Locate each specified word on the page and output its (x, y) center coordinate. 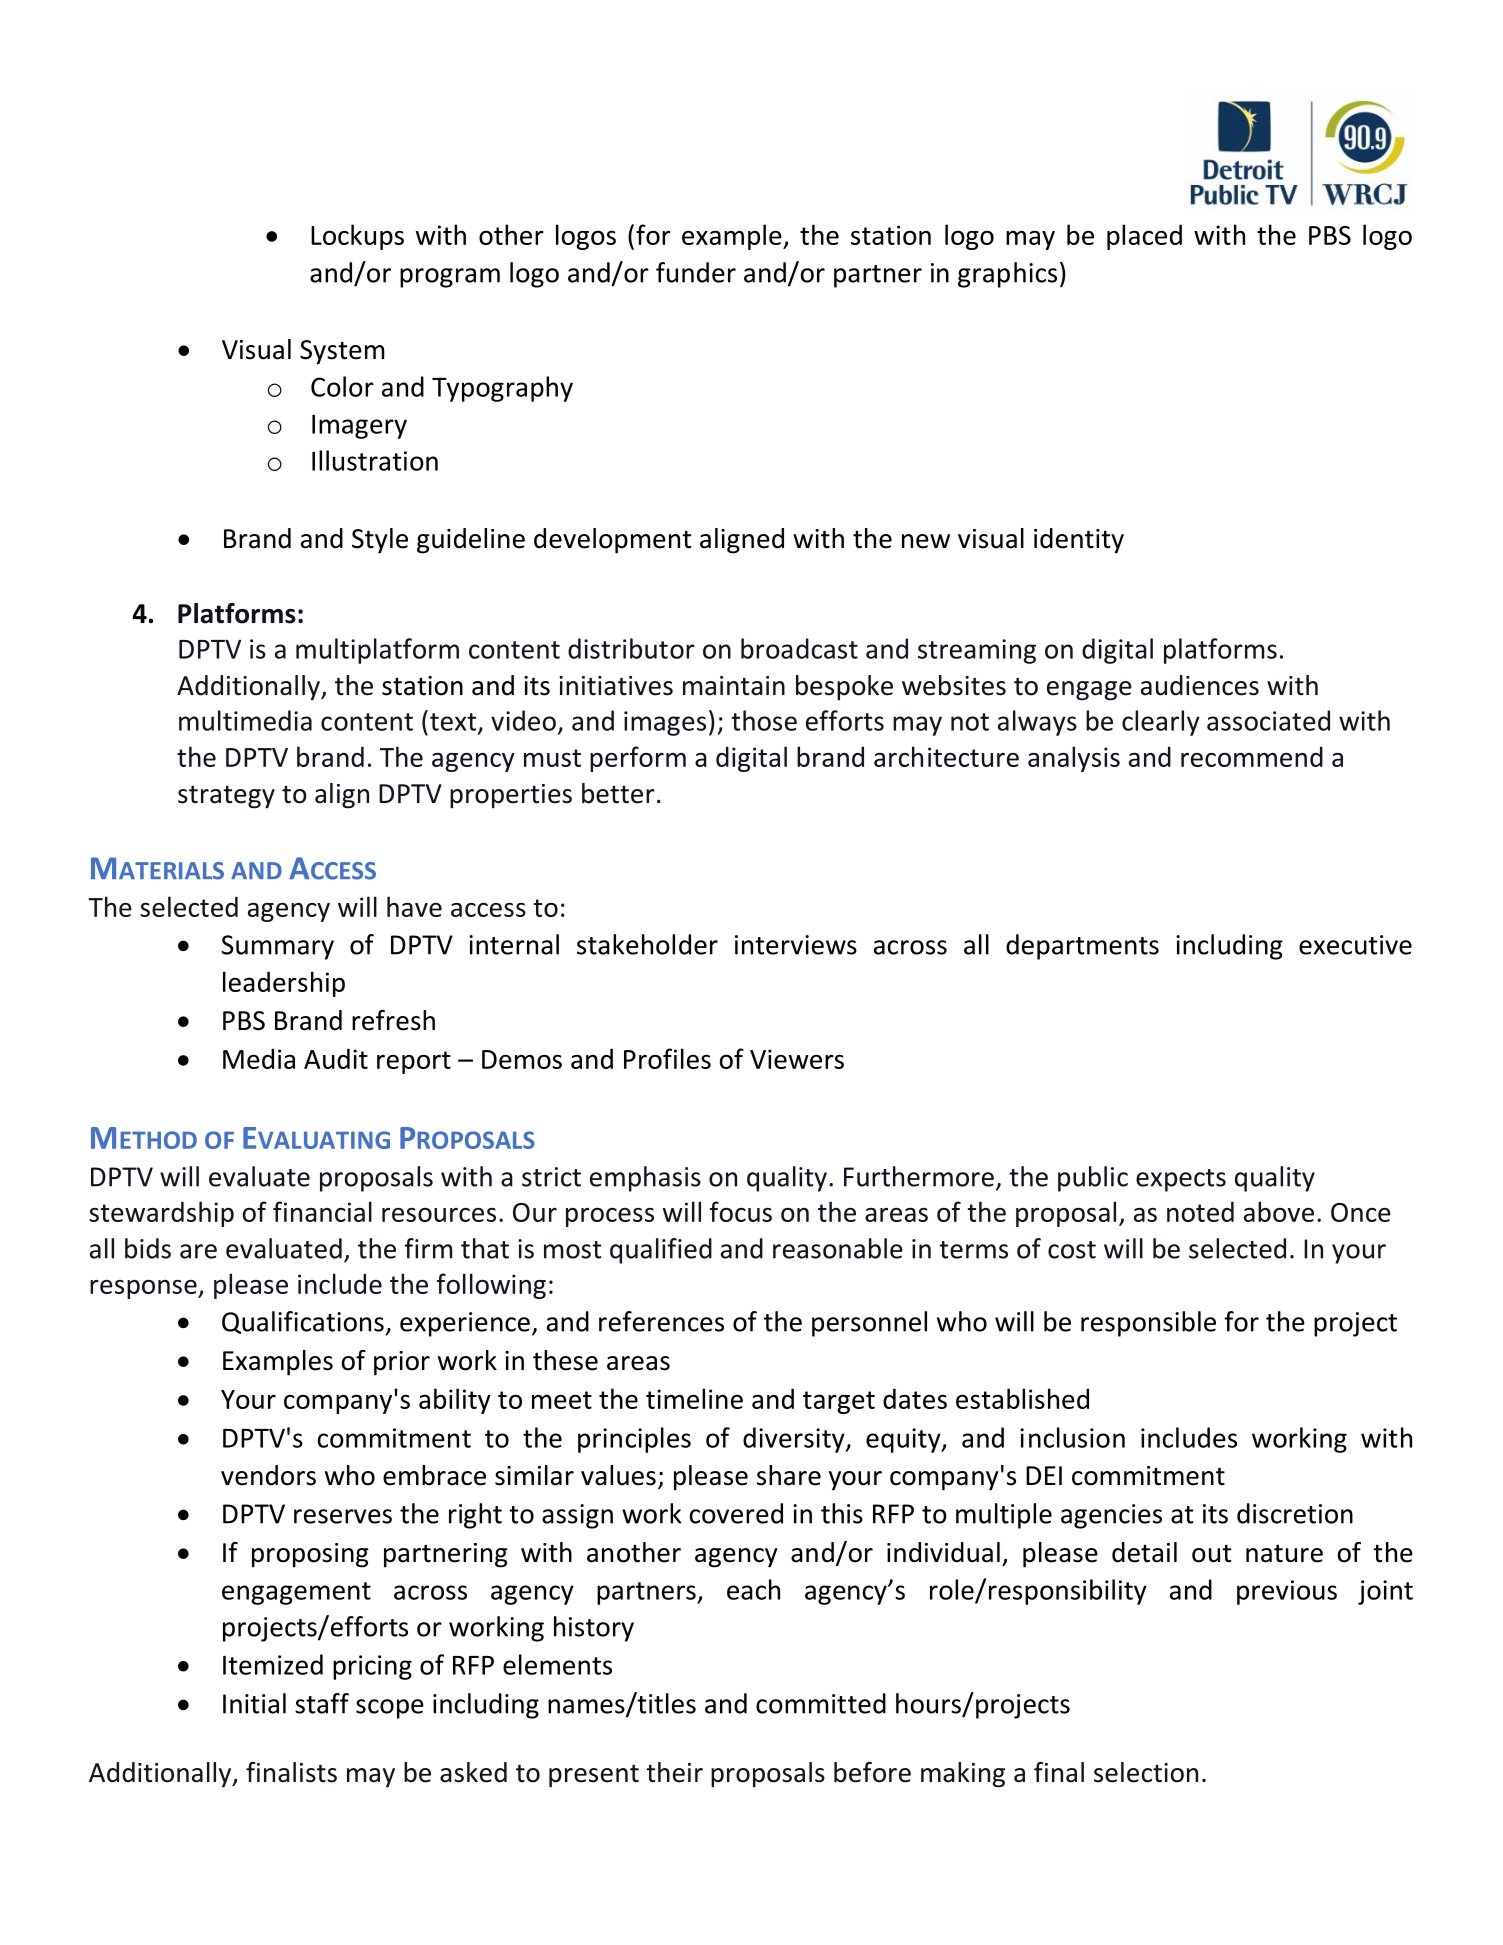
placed (1144, 237)
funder (696, 272)
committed (821, 1703)
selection (1146, 1772)
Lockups (357, 237)
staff (322, 1703)
